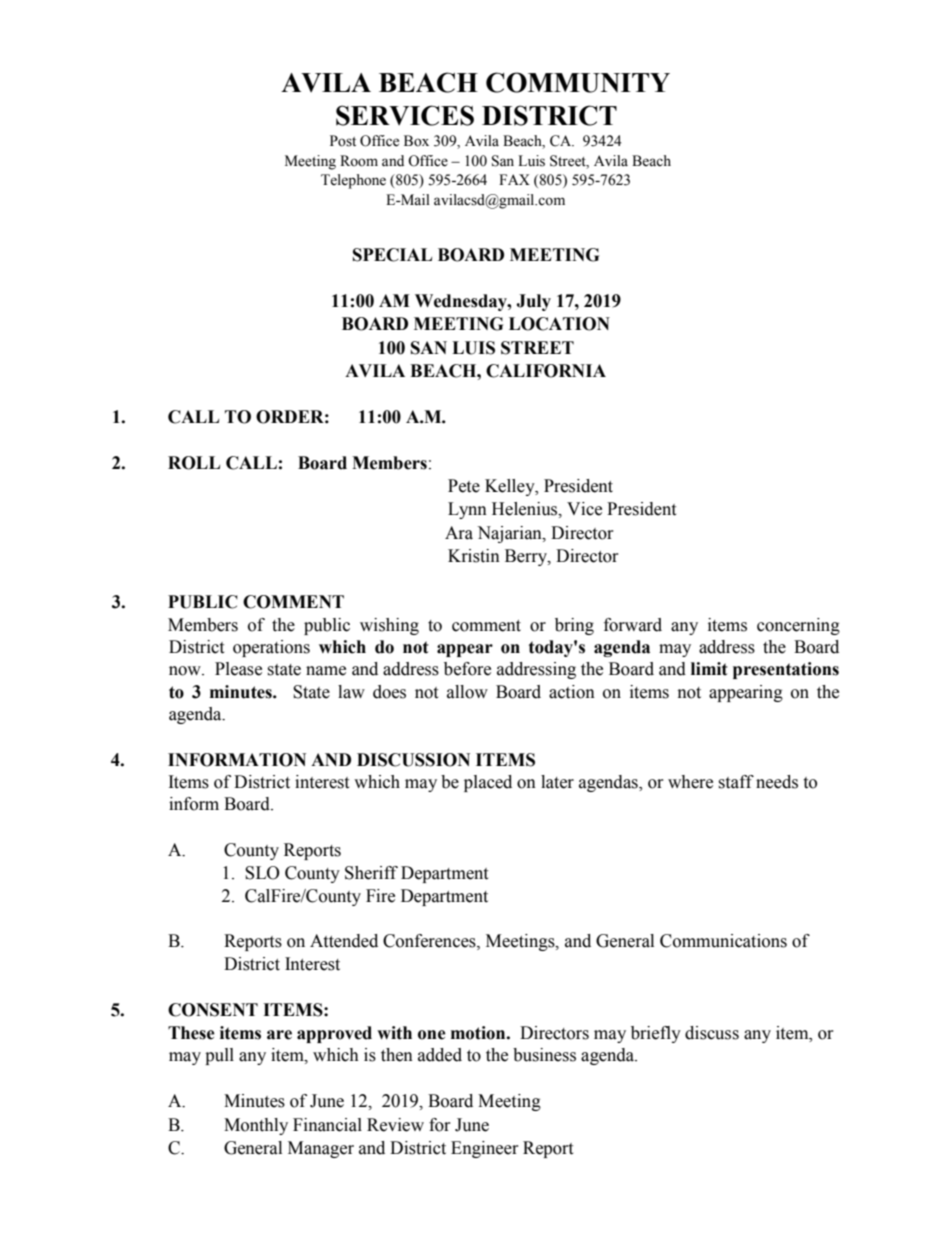 Image resolution: width=952 pixels, height=1233 pixels. What do you see at coordinates (546, 371) in the screenshot?
I see `CALIFORNIA` at bounding box center [546, 371].
